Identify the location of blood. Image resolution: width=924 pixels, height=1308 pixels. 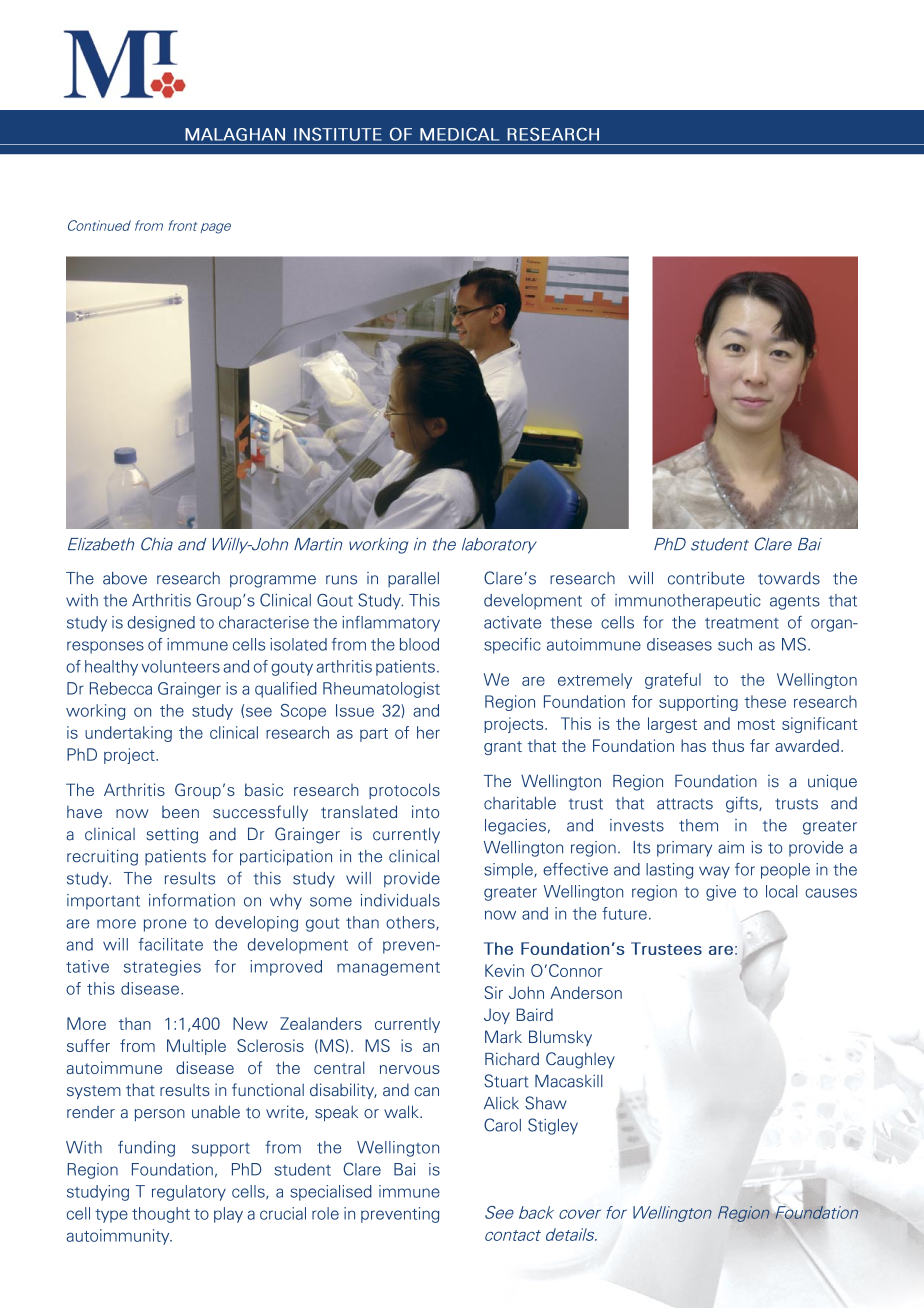
(419, 644).
